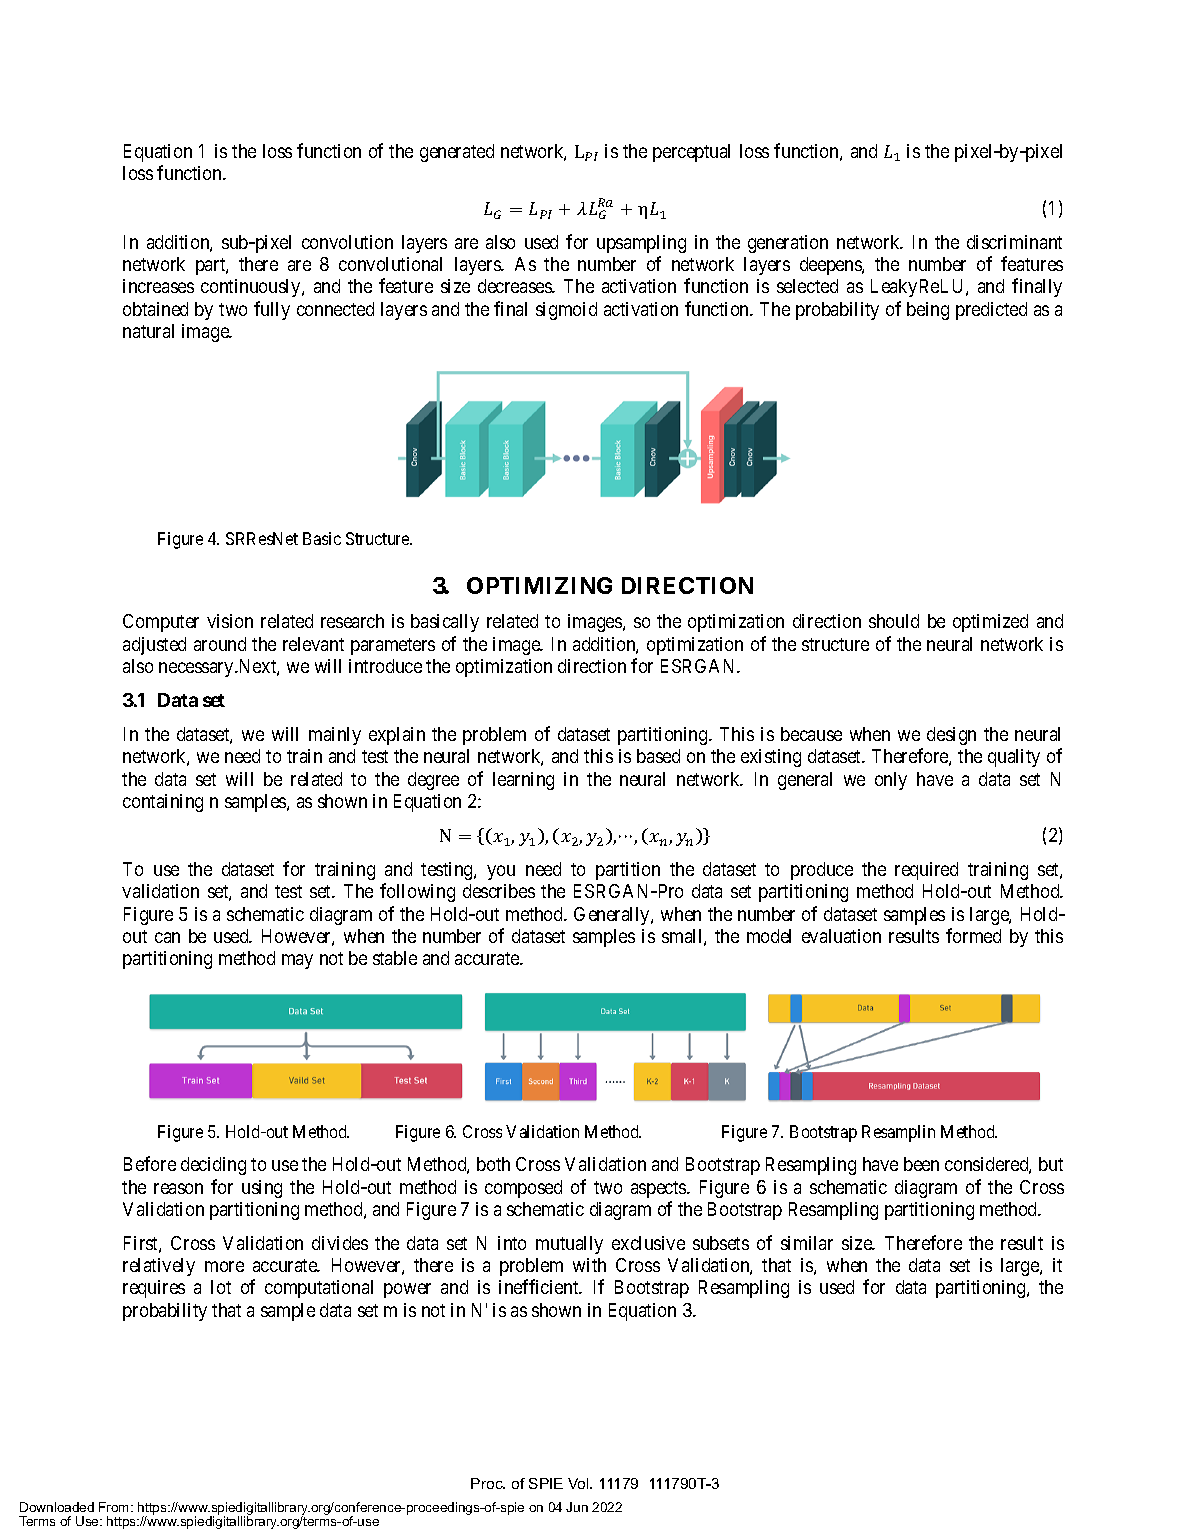 This screenshot has height=1536, width=1187. Describe the element at coordinates (926, 871) in the screenshot. I see `required` at that location.
